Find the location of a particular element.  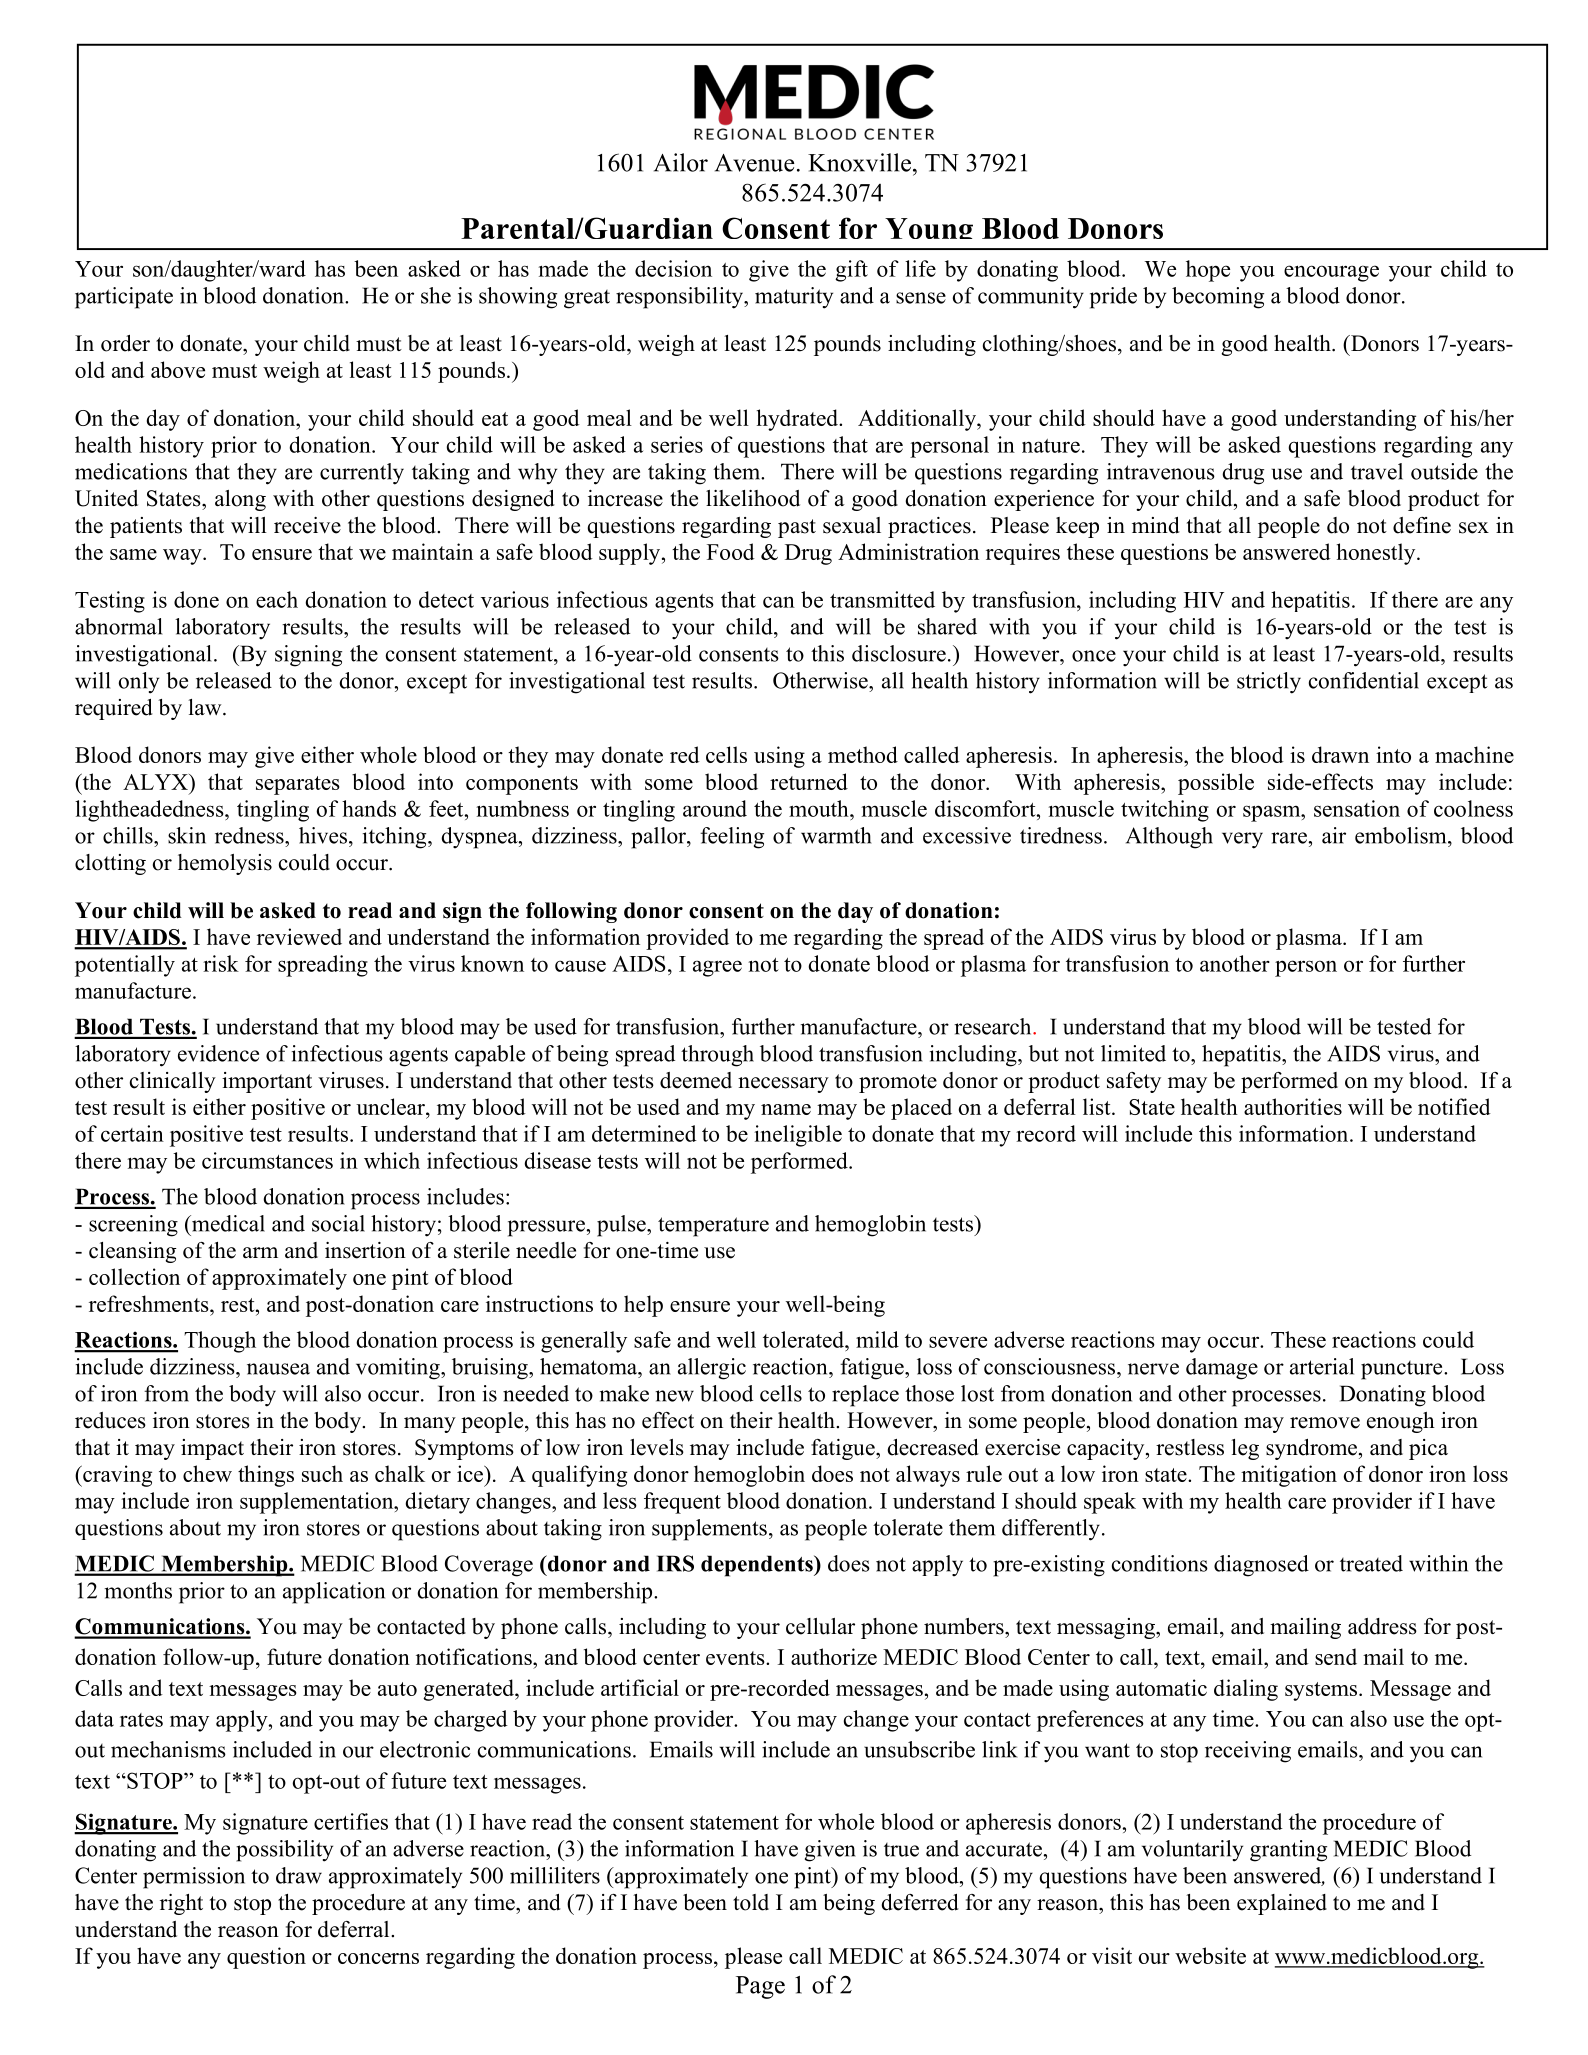

Avenue is located at coordinates (755, 163).
